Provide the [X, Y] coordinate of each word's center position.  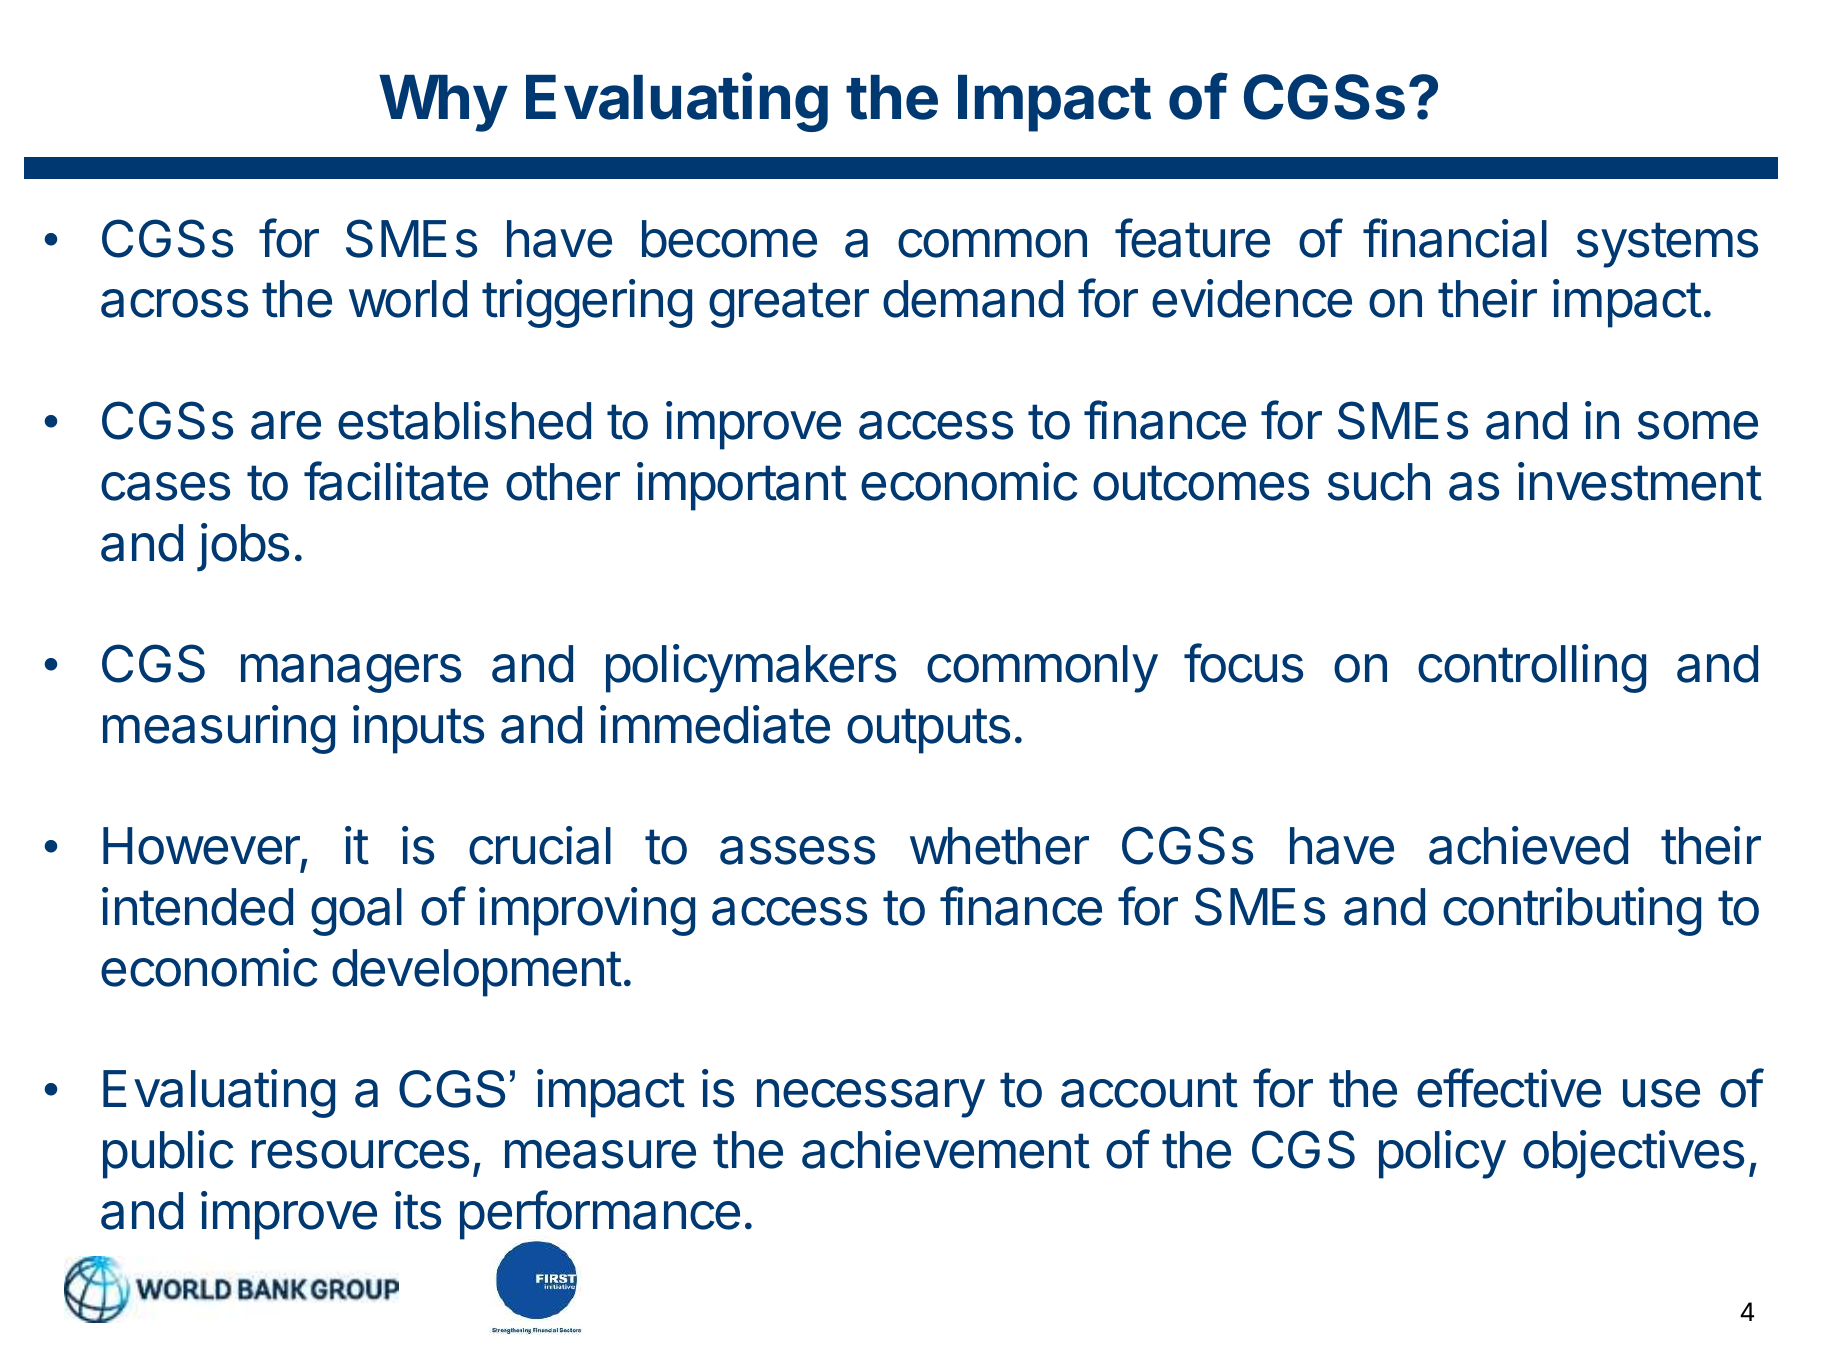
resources [360, 1154]
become [729, 239]
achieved [1528, 845]
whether [999, 846]
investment [1640, 481]
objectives [1633, 1154]
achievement [946, 1149]
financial [1455, 238]
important [742, 486]
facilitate [396, 481]
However [202, 847]
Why [443, 103]
